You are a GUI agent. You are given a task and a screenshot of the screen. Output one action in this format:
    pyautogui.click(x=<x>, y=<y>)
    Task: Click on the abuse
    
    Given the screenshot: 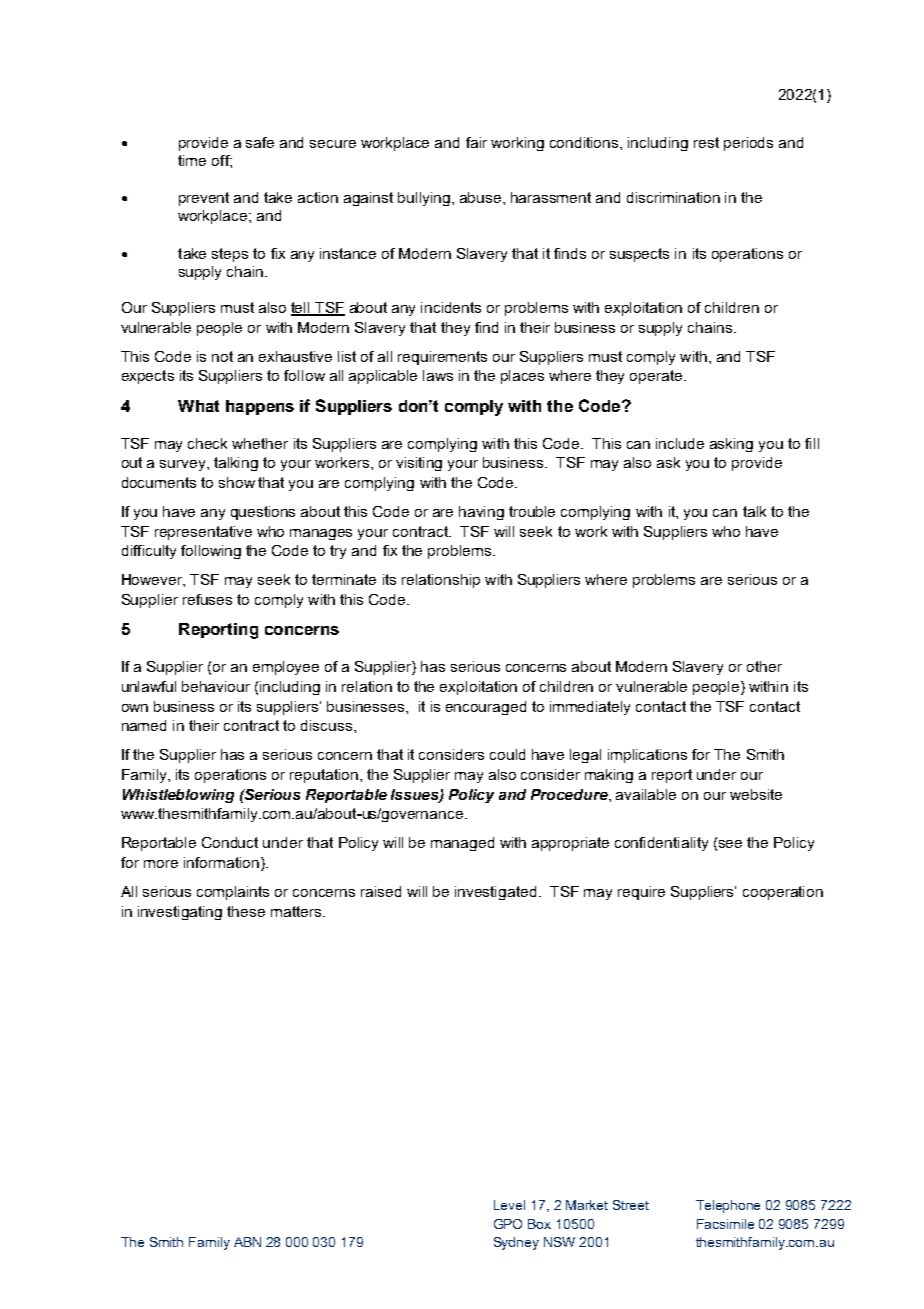 What is the action you would take?
    pyautogui.click(x=482, y=197)
